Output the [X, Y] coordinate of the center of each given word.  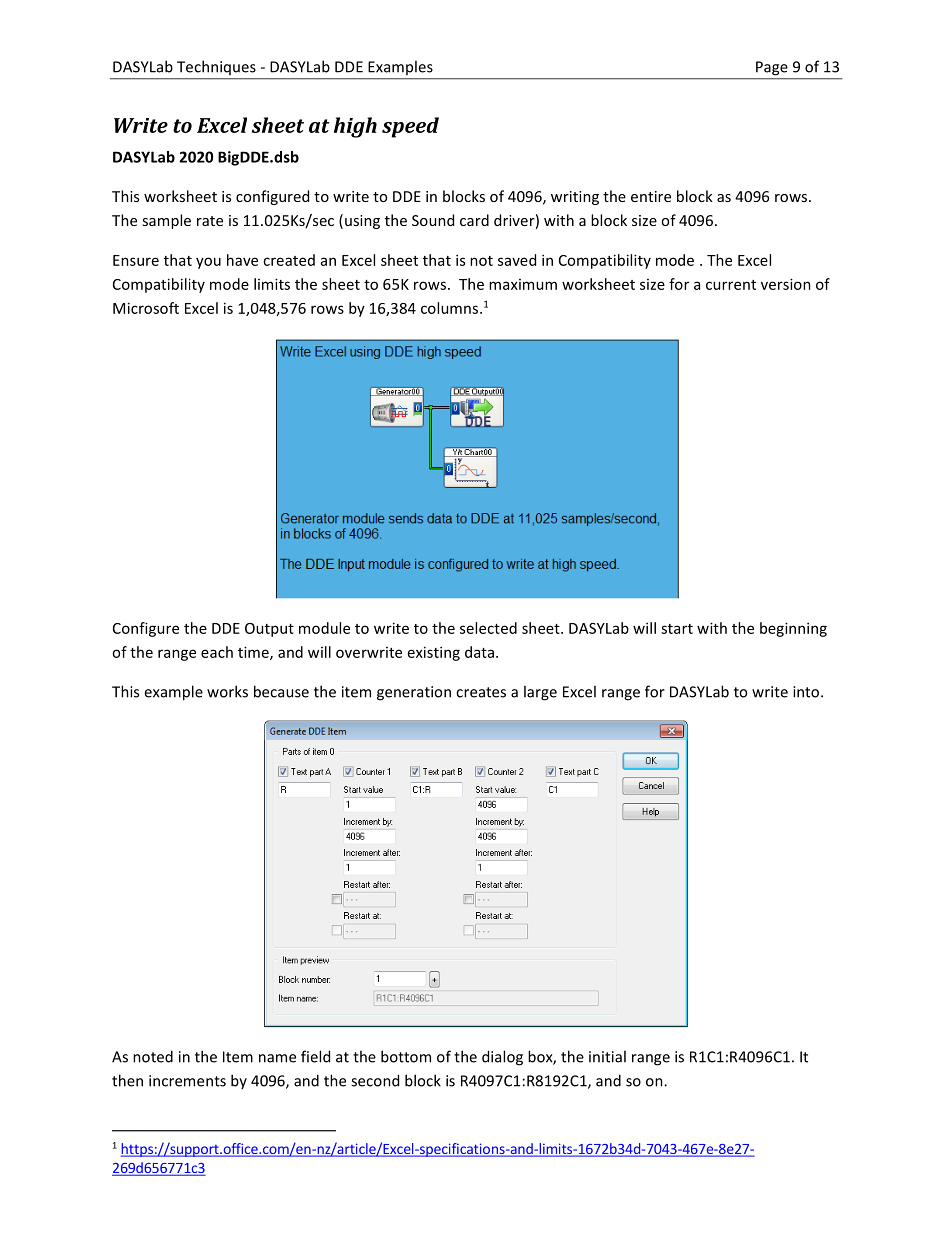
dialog [502, 1058]
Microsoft [146, 308]
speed [410, 127]
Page [772, 68]
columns [449, 308]
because [281, 691]
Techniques [216, 68]
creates [481, 692]
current [731, 285]
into [807, 692]
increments [187, 1081]
